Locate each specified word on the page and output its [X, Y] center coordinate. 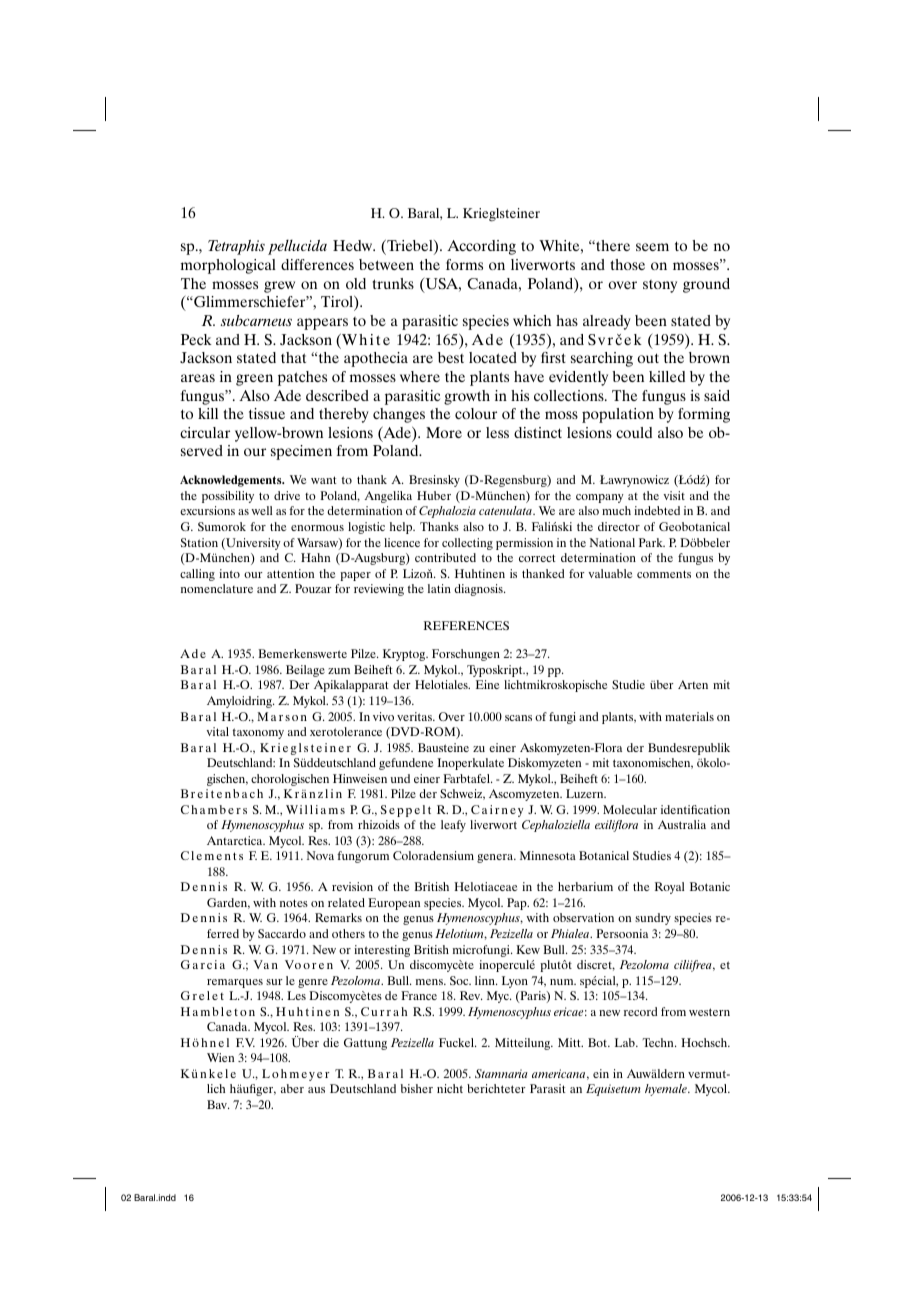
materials [689, 716]
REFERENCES [466, 625]
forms [464, 264]
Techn [659, 1042]
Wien [220, 1057]
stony [660, 286]
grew [279, 287]
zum [339, 671]
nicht [450, 1088]
